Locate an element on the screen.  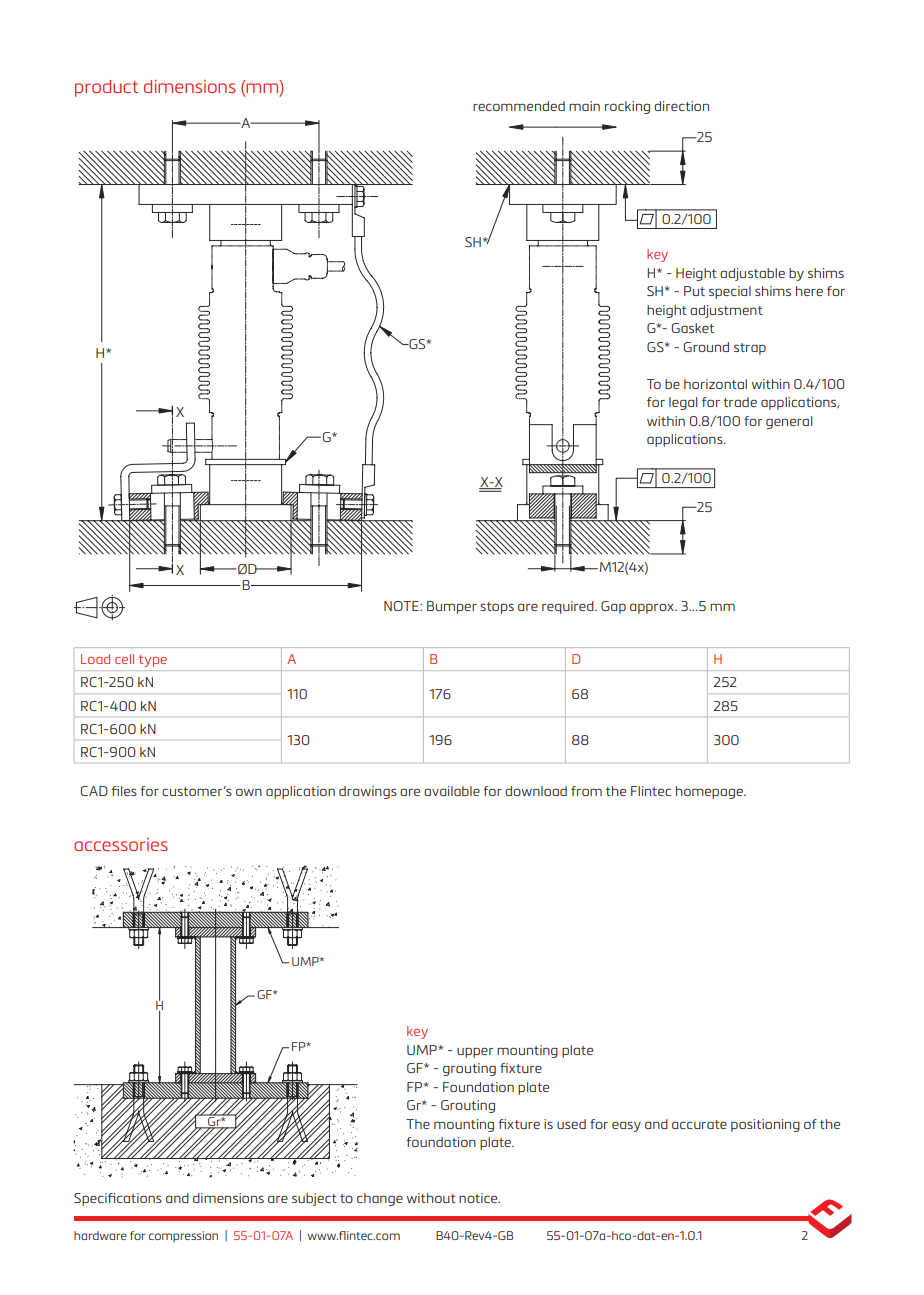
approx is located at coordinates (653, 608).
